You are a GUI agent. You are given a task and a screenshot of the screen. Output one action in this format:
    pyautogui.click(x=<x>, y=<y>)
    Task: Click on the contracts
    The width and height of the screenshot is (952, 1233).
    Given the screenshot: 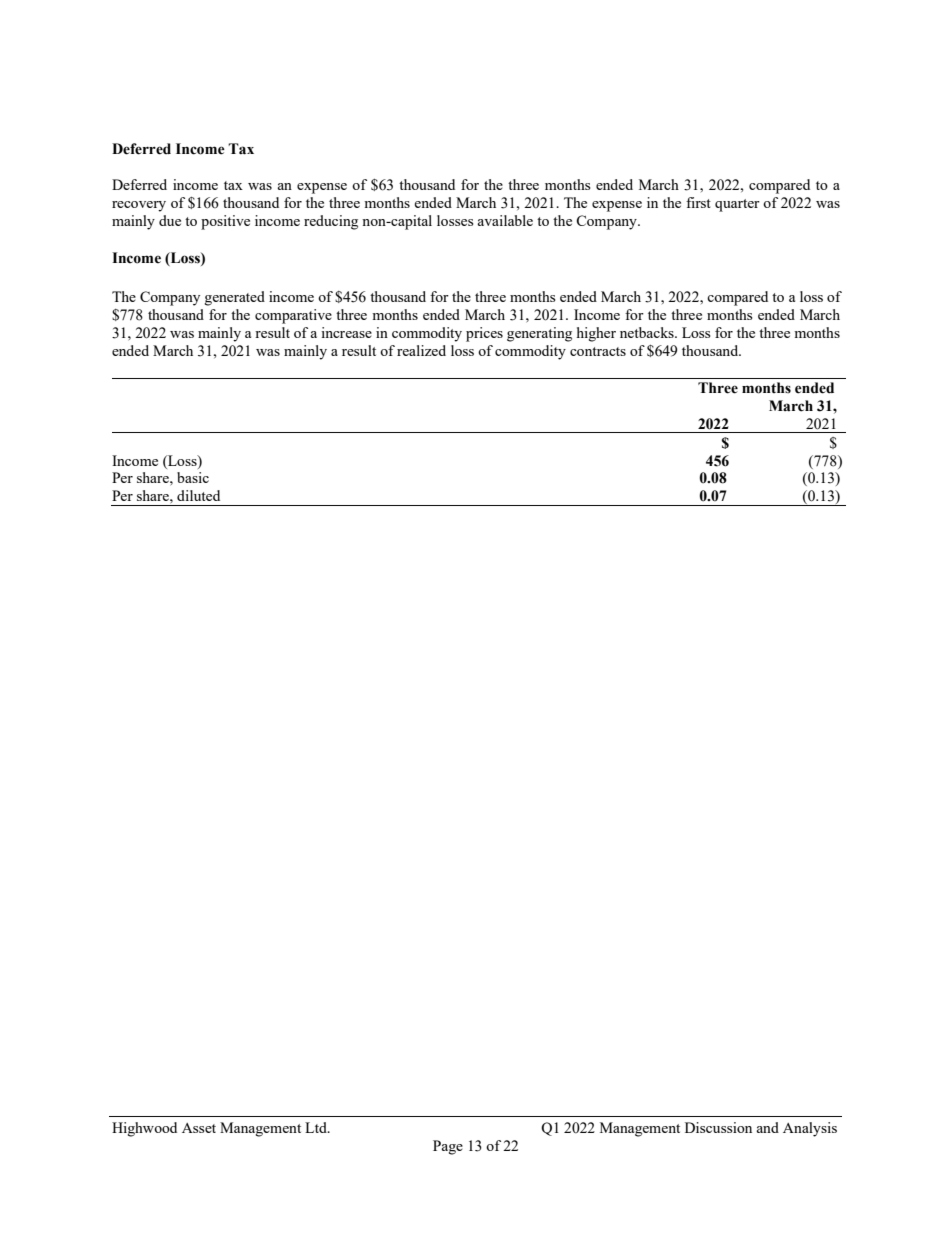 What is the action you would take?
    pyautogui.click(x=598, y=351)
